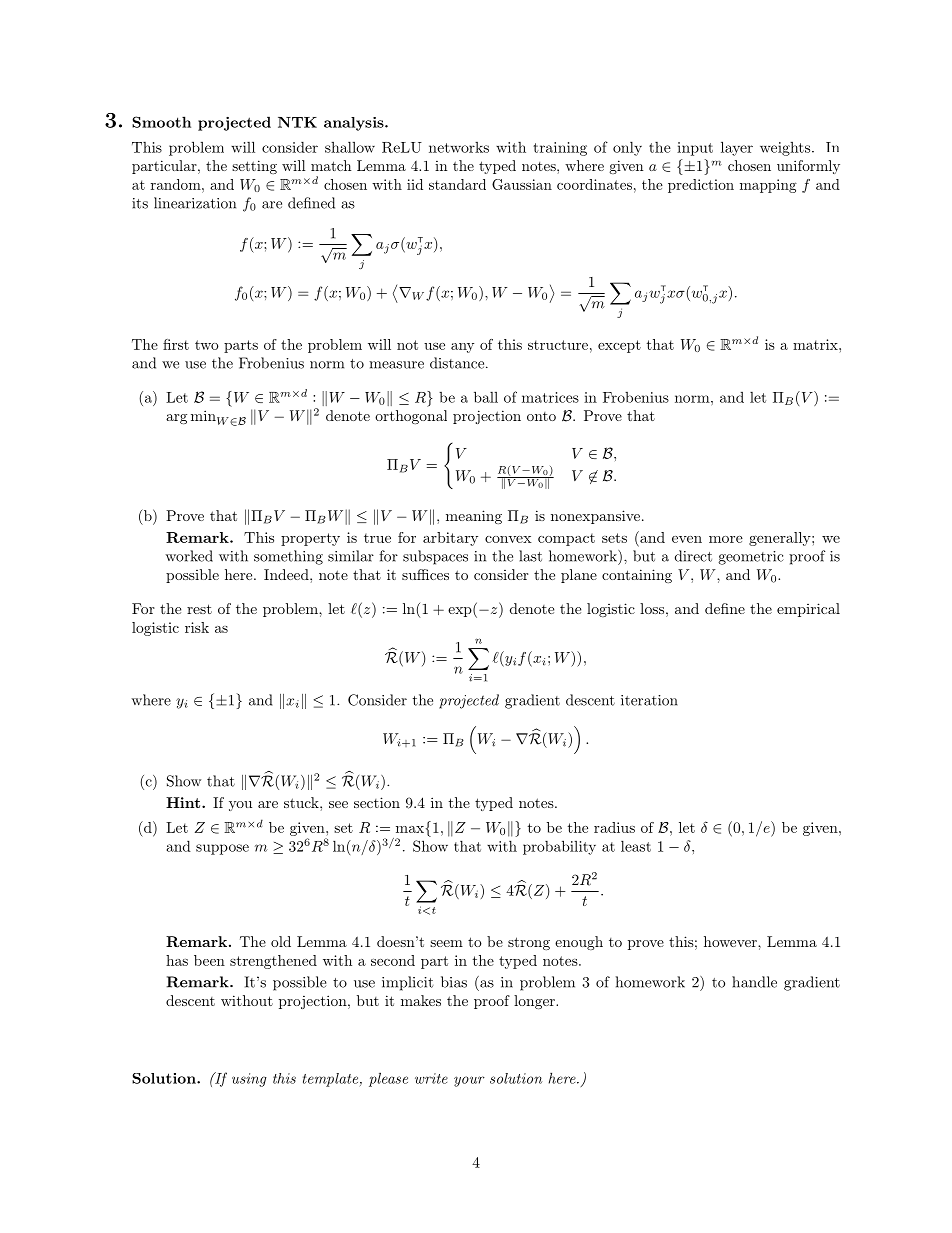 The height and width of the screenshot is (1233, 952). Describe the element at coordinates (559, 847) in the screenshot. I see `probability` at that location.
